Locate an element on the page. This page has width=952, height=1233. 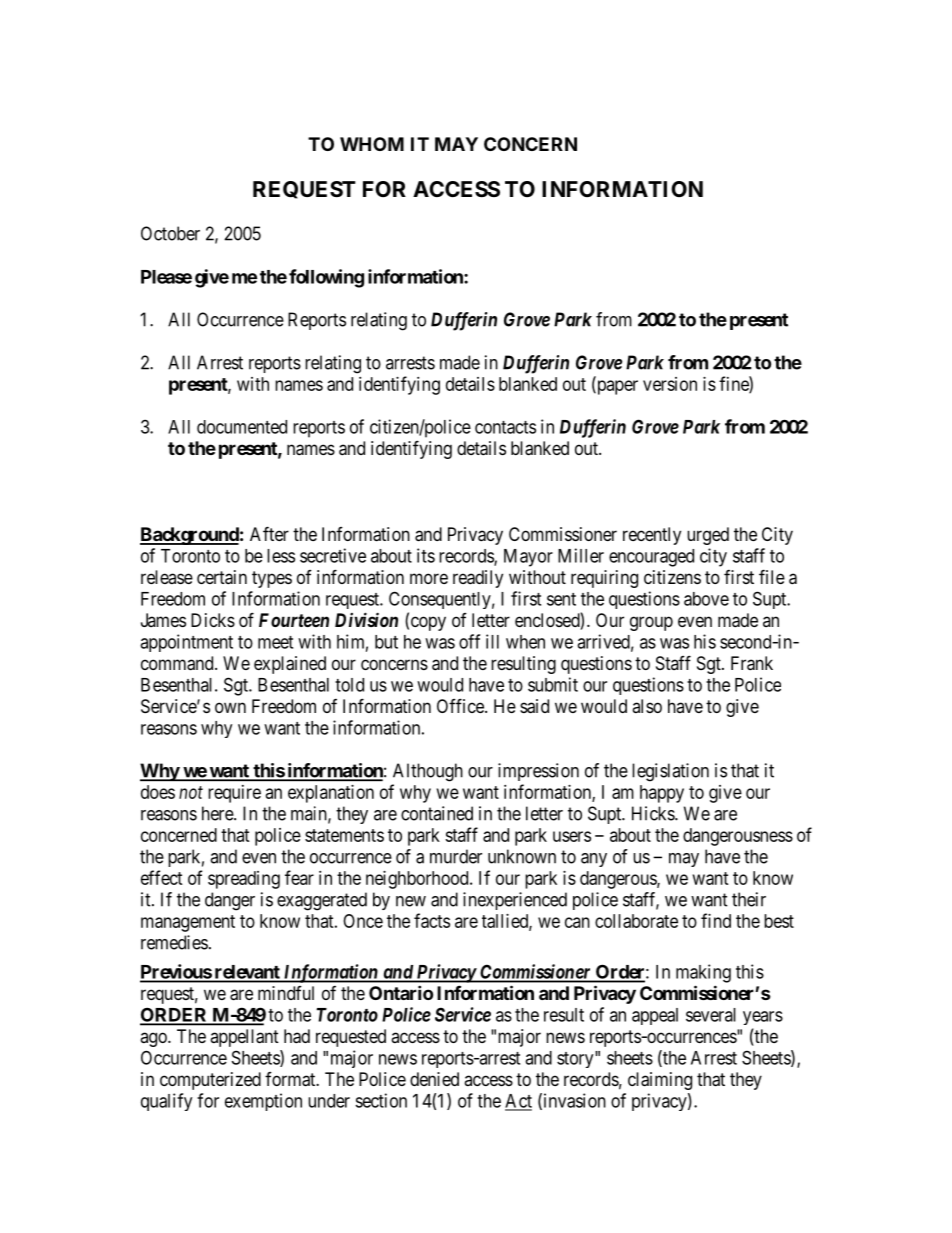
computerized is located at coordinates (210, 1081).
